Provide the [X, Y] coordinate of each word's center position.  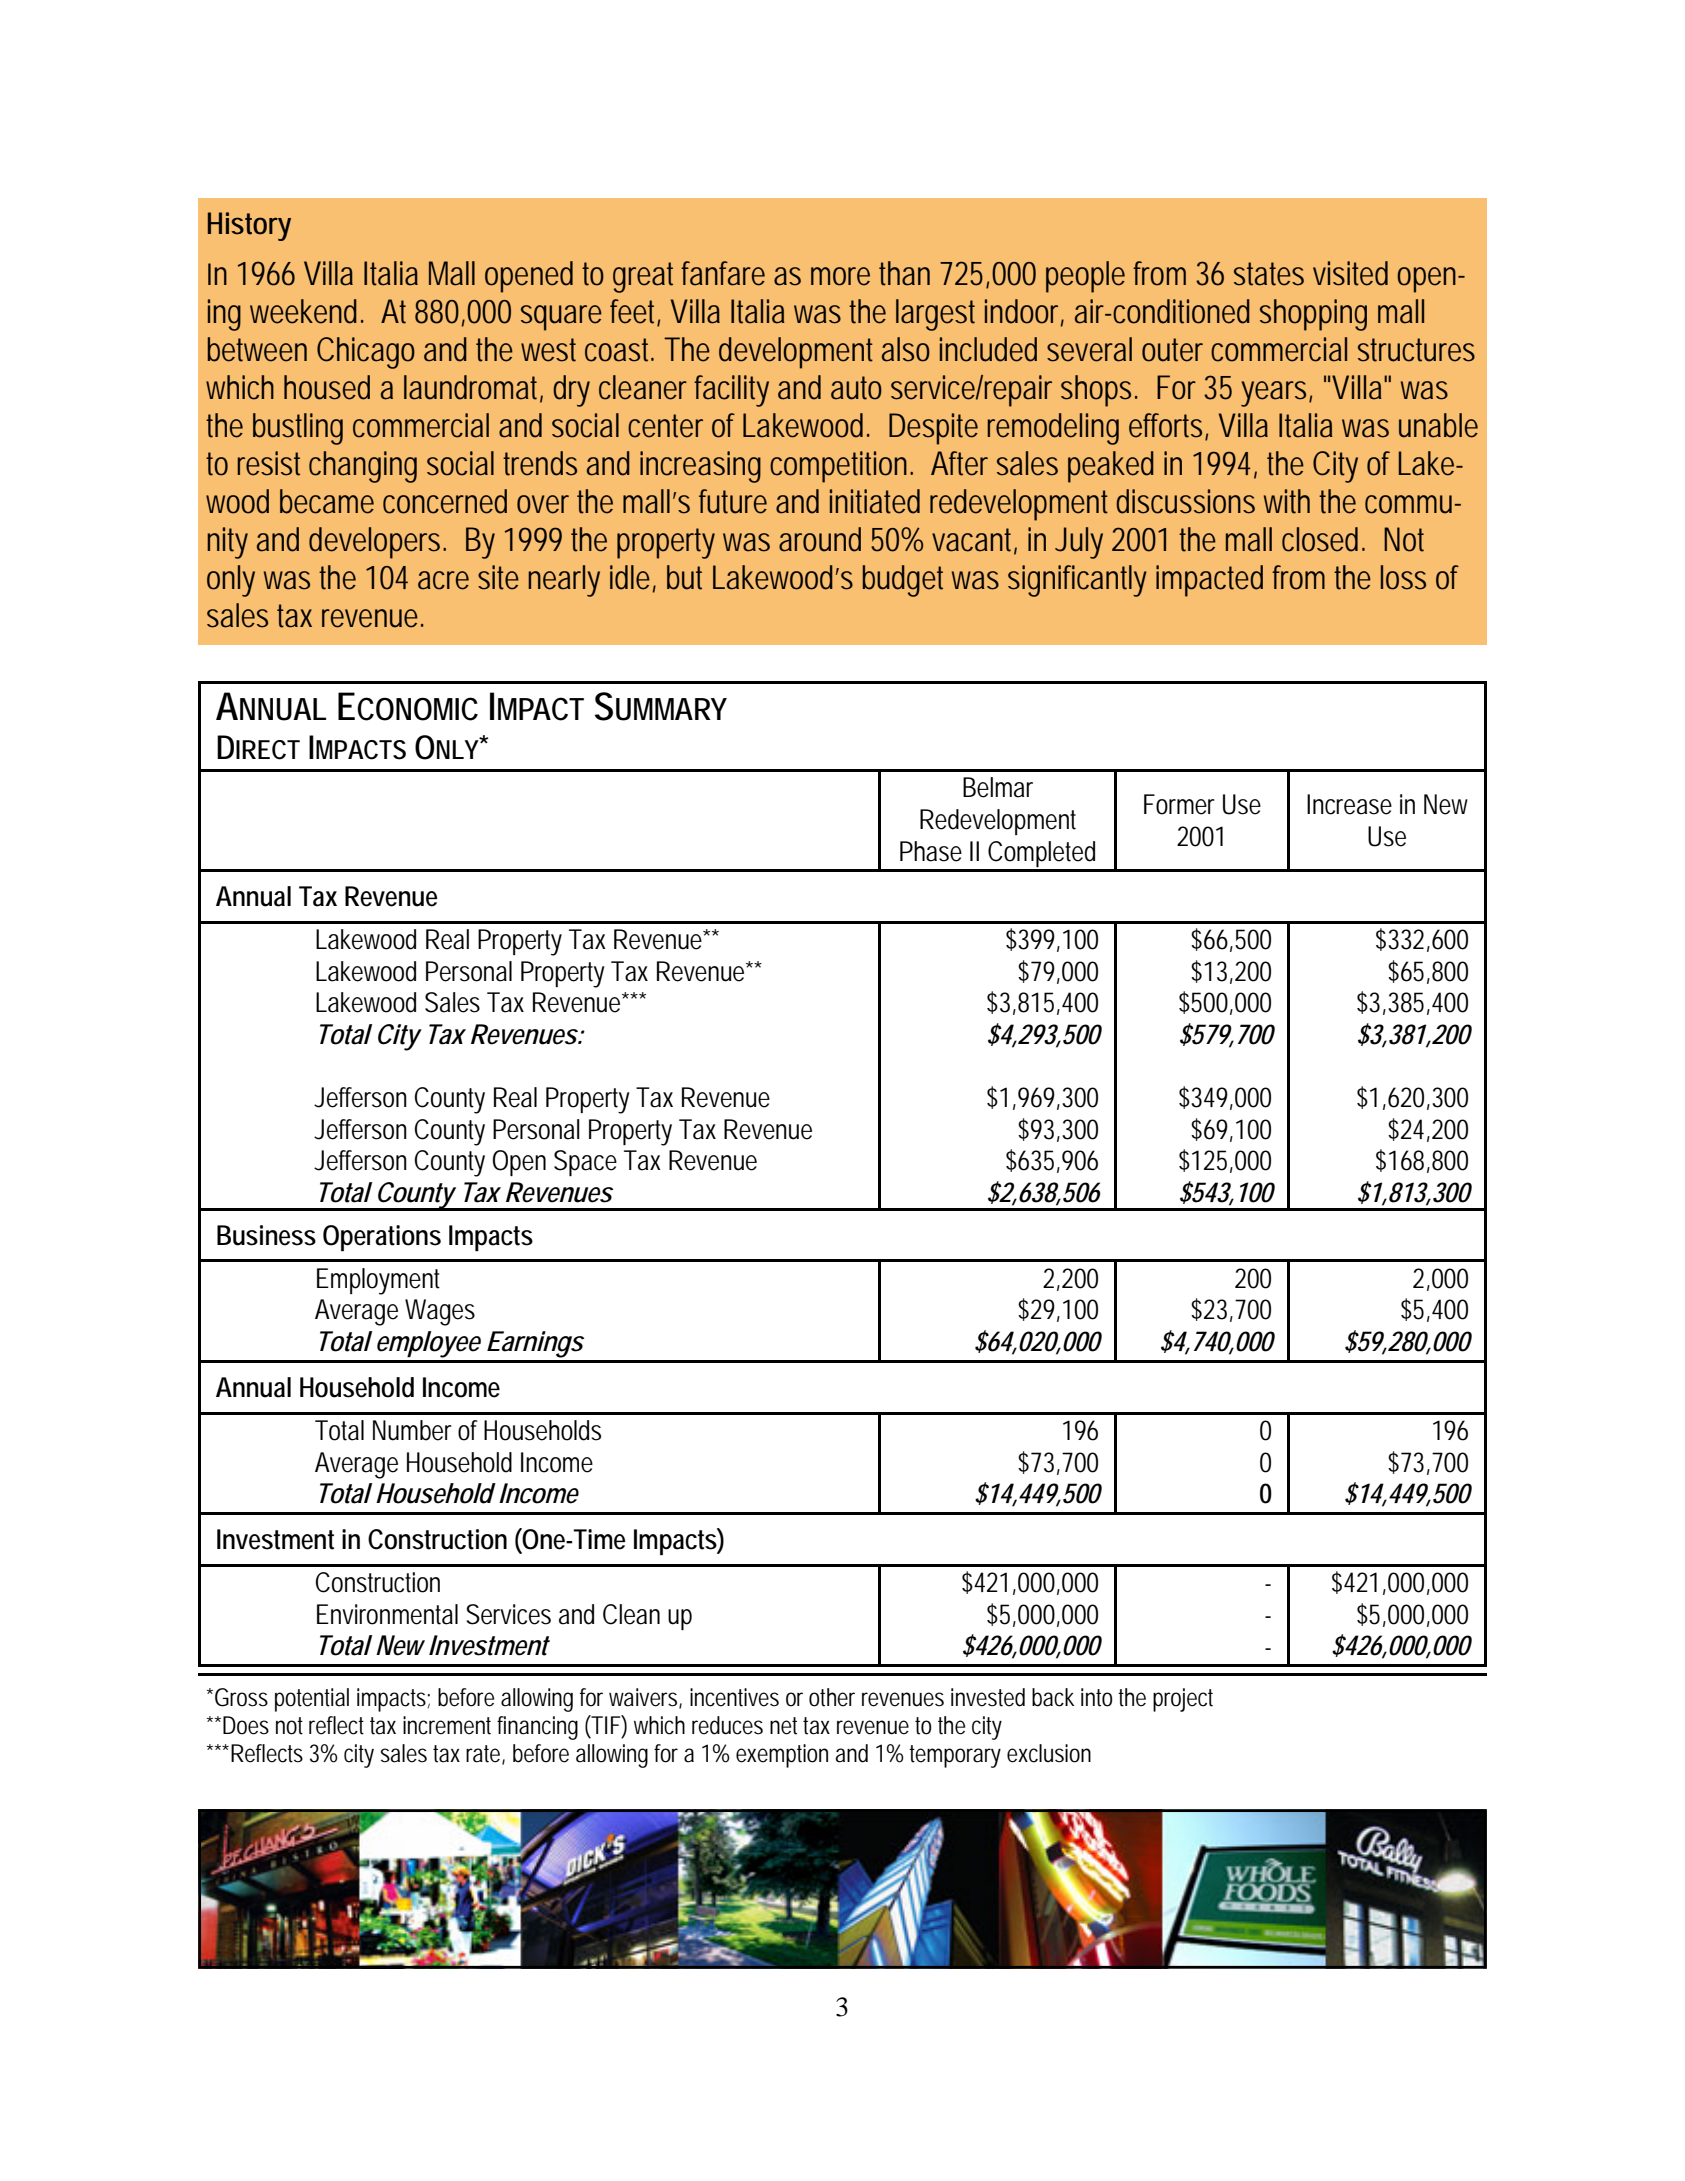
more [840, 276]
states [1269, 274]
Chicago [366, 353]
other [832, 1697]
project [1183, 1700]
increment [447, 1725]
